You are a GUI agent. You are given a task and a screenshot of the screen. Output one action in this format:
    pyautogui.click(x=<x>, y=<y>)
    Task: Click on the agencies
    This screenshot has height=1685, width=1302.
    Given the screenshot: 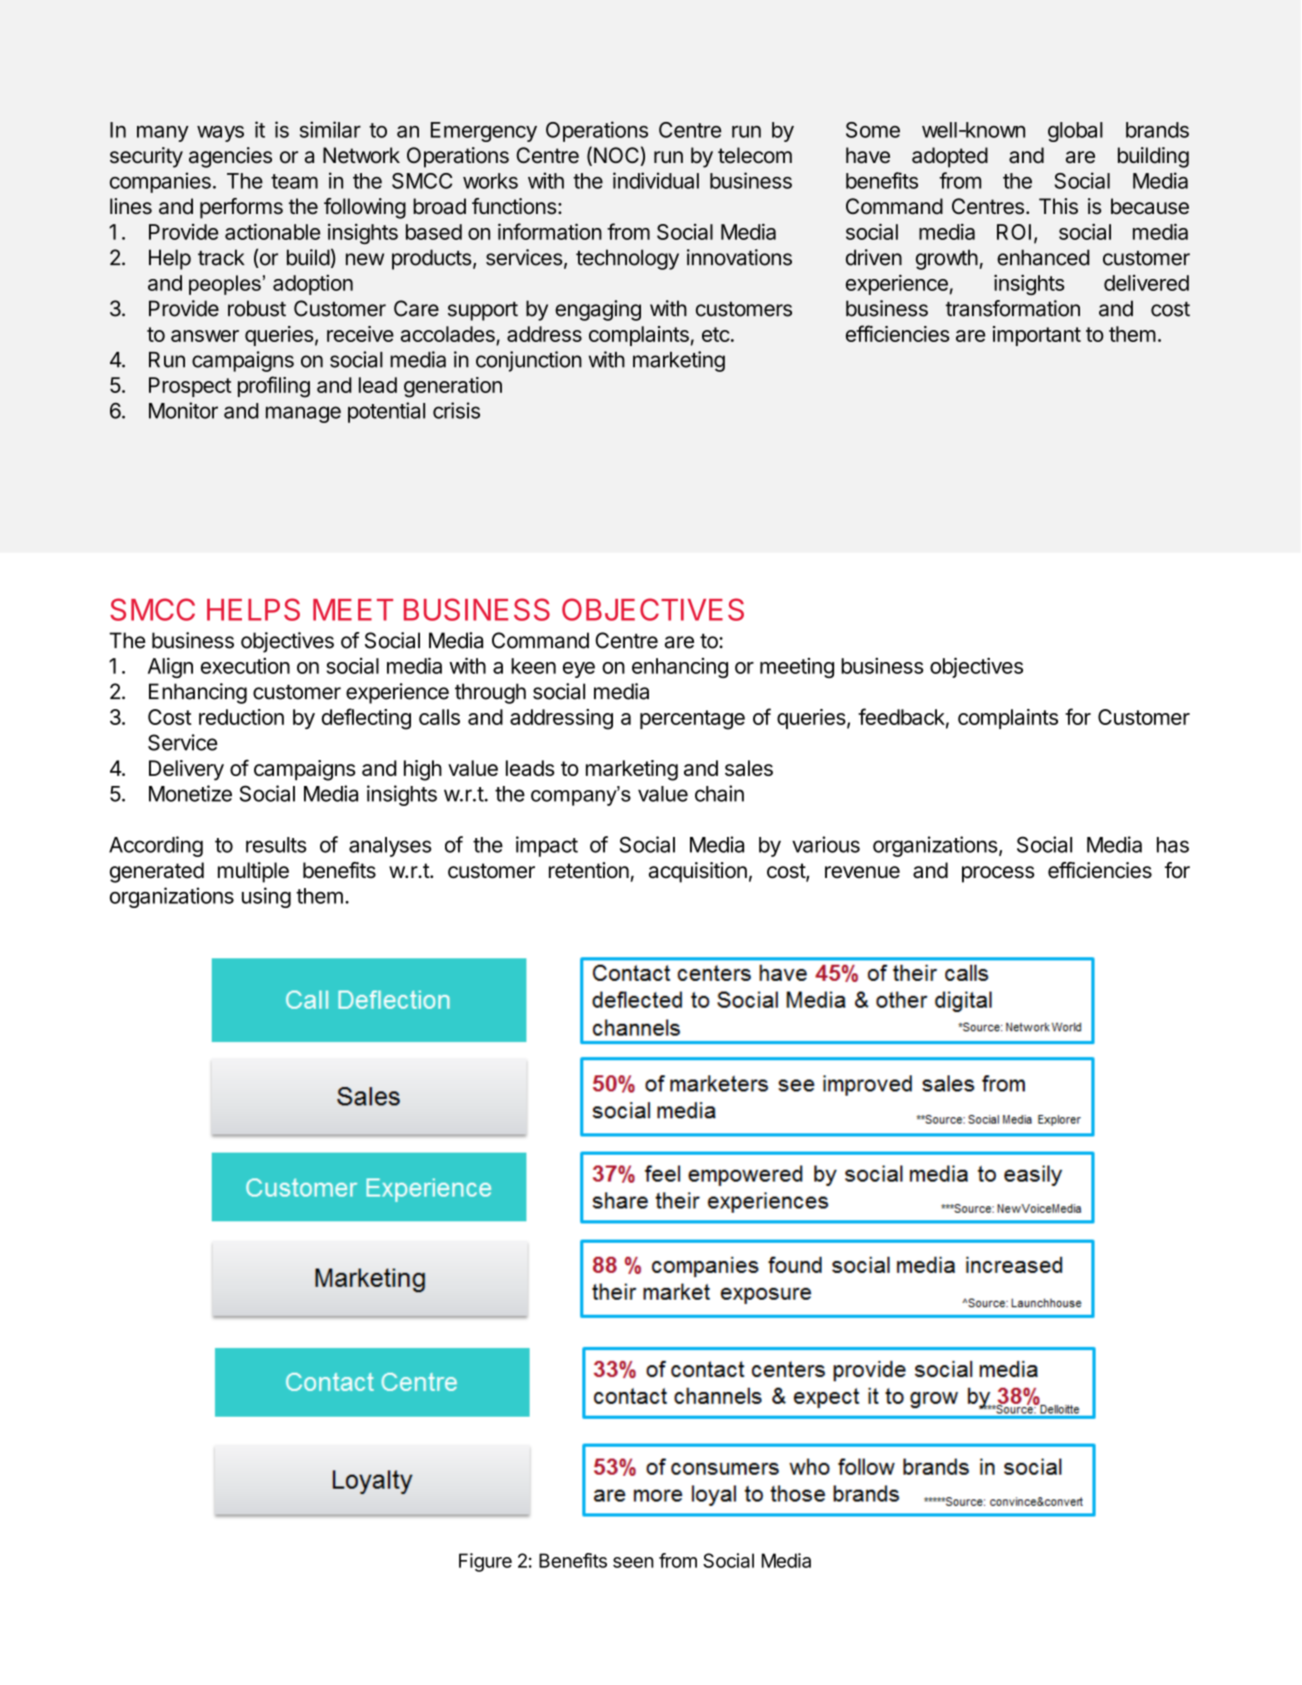 What is the action you would take?
    pyautogui.click(x=230, y=157)
